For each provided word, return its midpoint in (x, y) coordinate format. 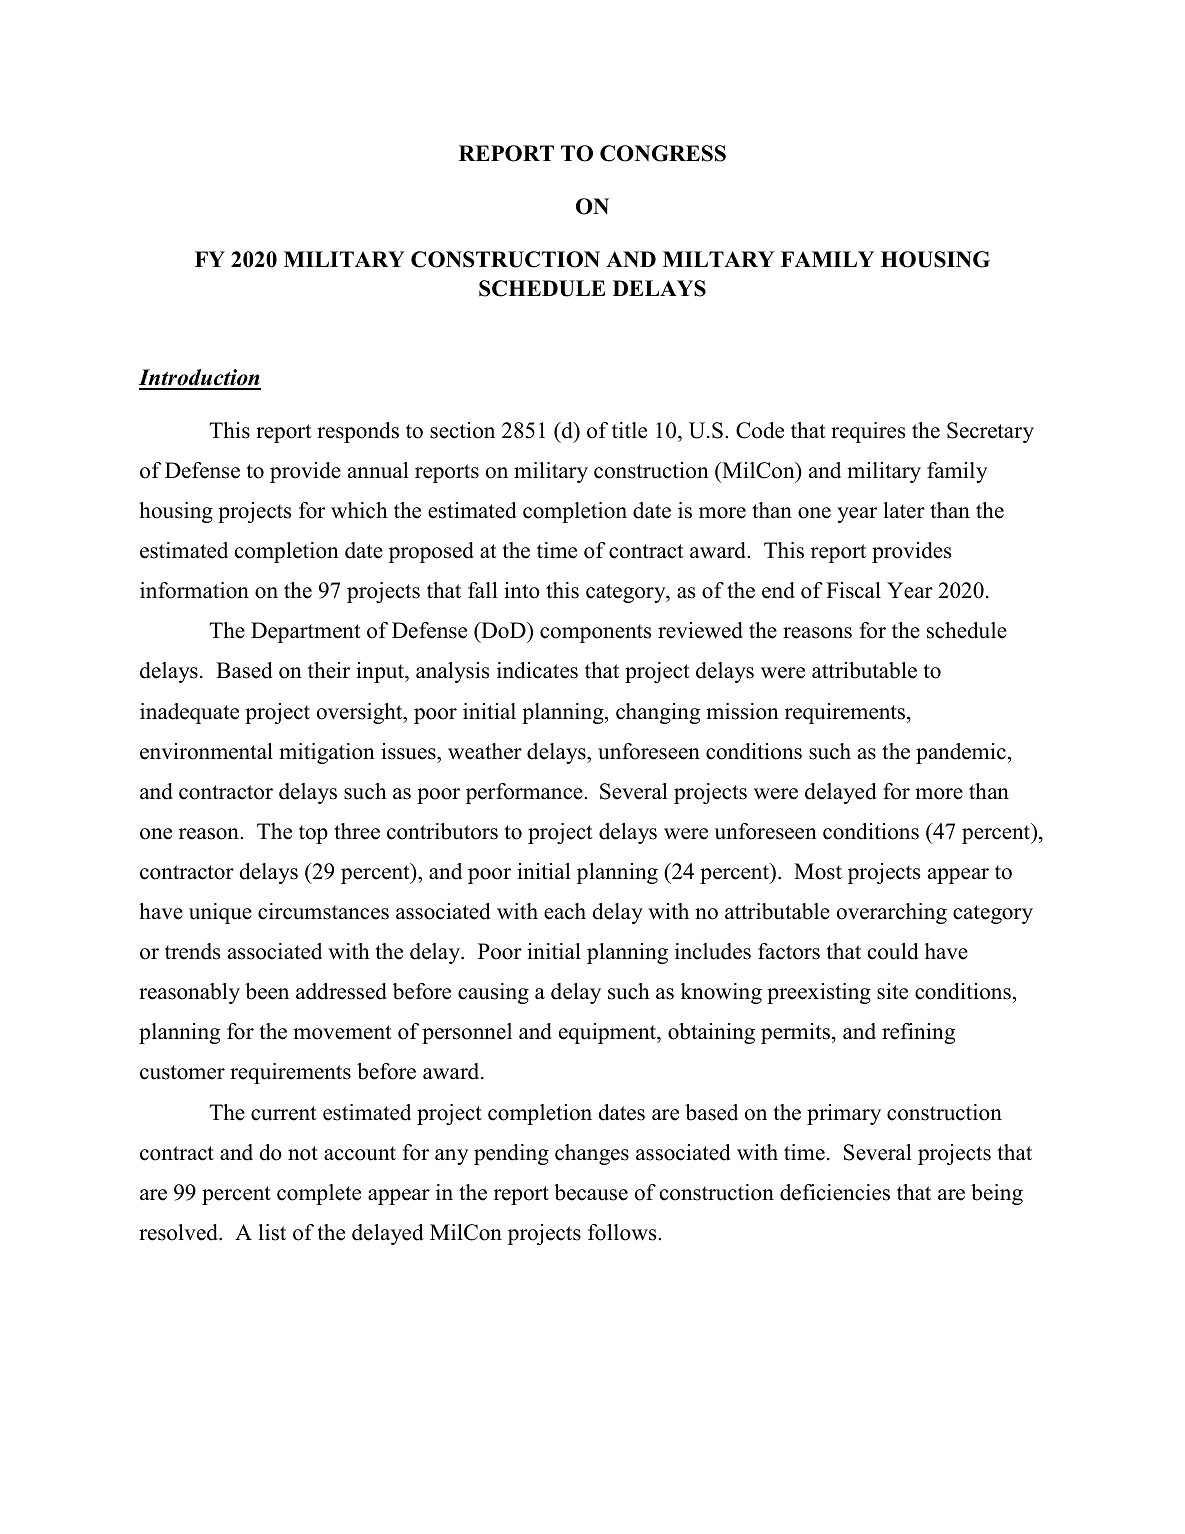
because (591, 1192)
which (359, 510)
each (565, 911)
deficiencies (835, 1192)
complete (319, 1194)
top (313, 834)
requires (868, 432)
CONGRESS (663, 153)
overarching (892, 913)
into (522, 590)
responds (358, 432)
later (904, 510)
